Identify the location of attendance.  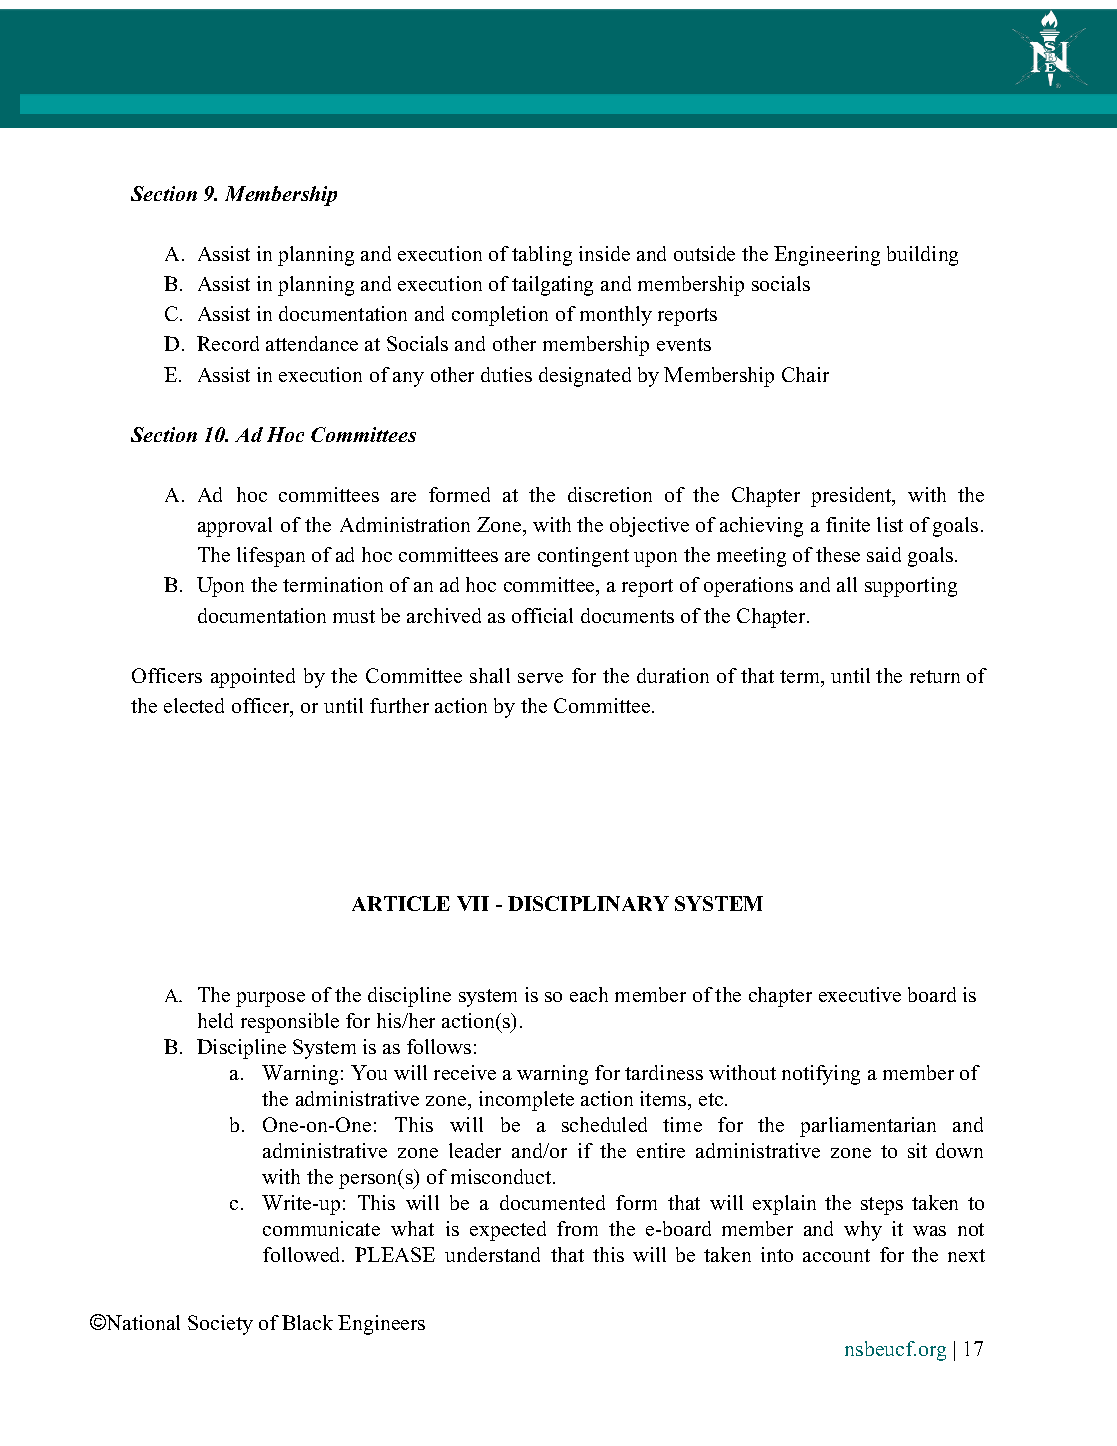
(312, 343).
